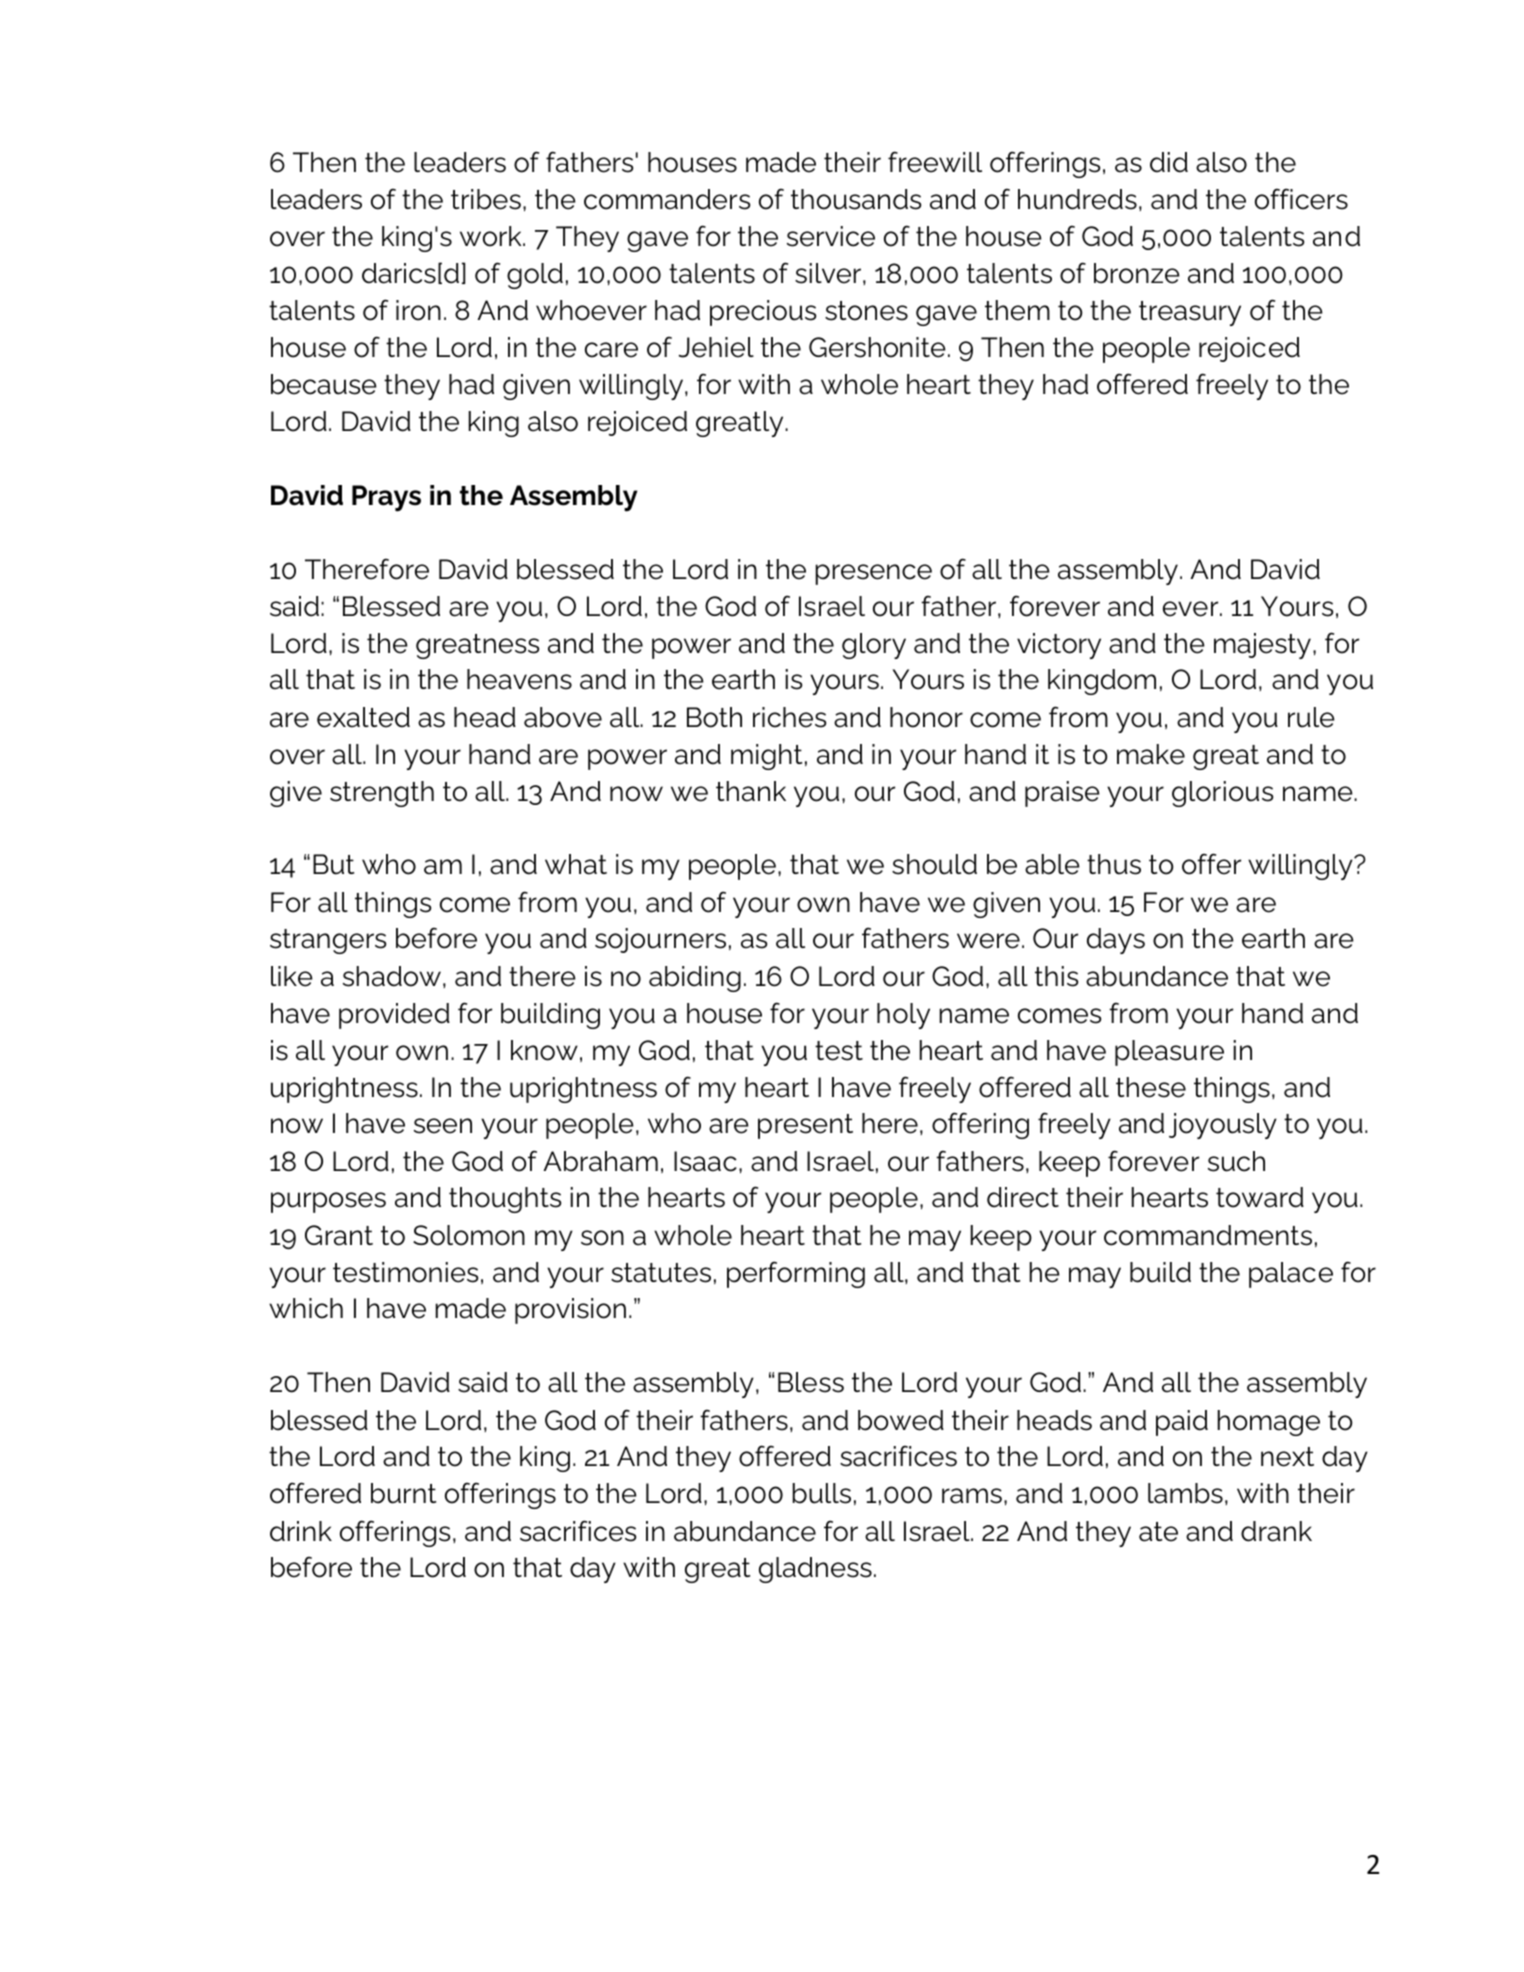 Image resolution: width=1524 pixels, height=1972 pixels. I want to click on did, so click(1169, 162).
